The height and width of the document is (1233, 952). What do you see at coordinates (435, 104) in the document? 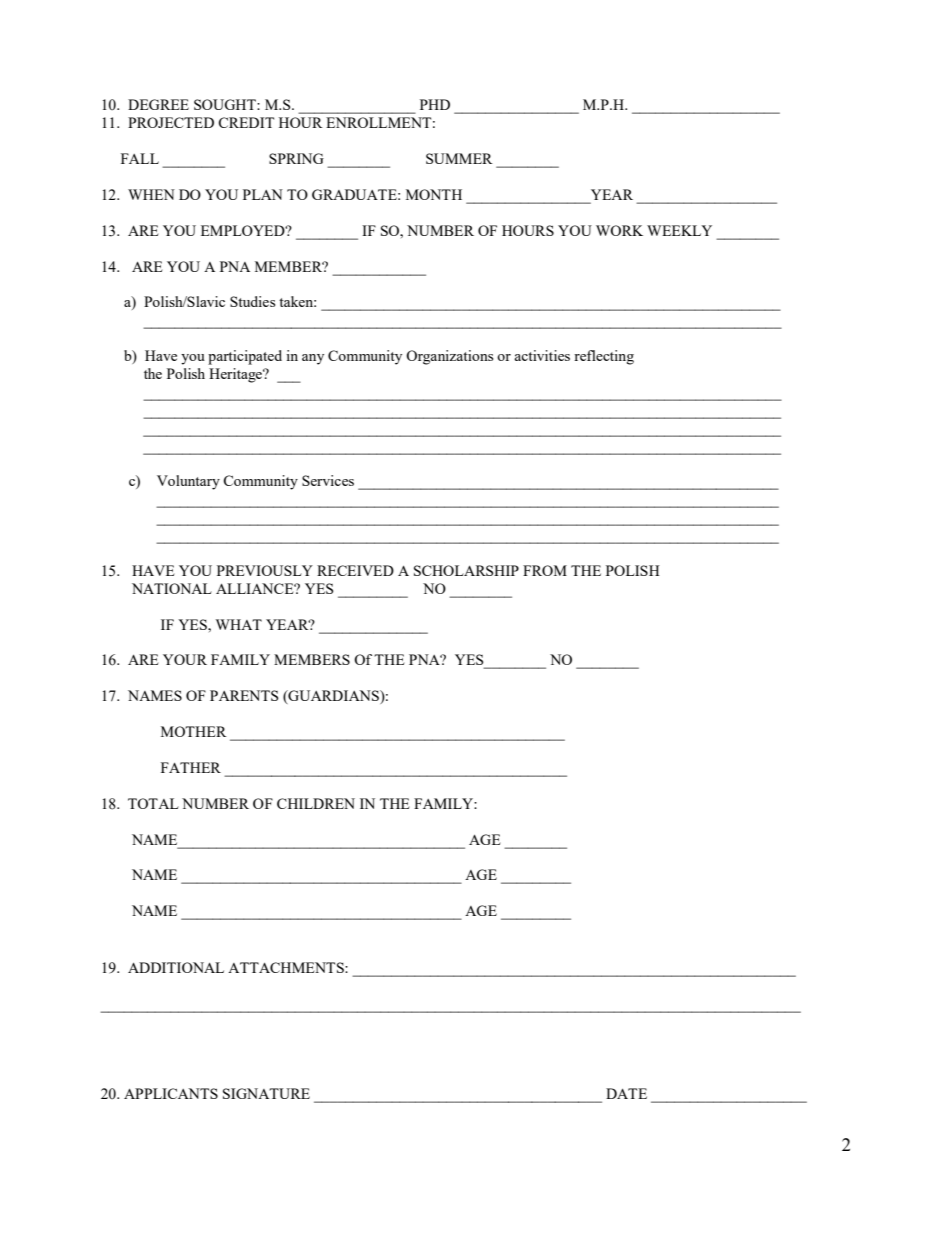
I see `PHD` at bounding box center [435, 104].
